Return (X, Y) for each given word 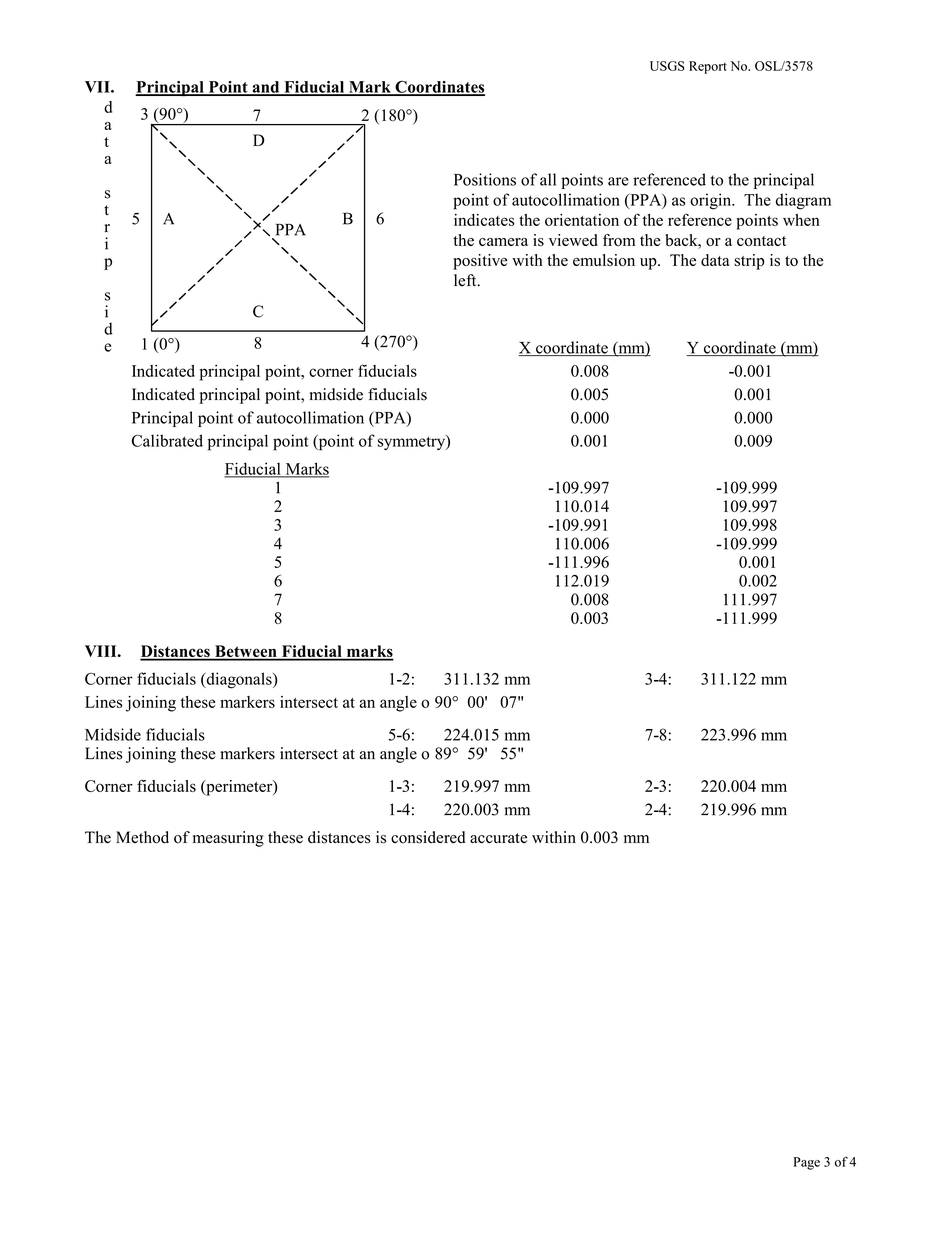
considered (428, 837)
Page (806, 1163)
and (266, 88)
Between (246, 652)
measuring (228, 839)
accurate (498, 838)
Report (708, 67)
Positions (485, 179)
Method (142, 837)
